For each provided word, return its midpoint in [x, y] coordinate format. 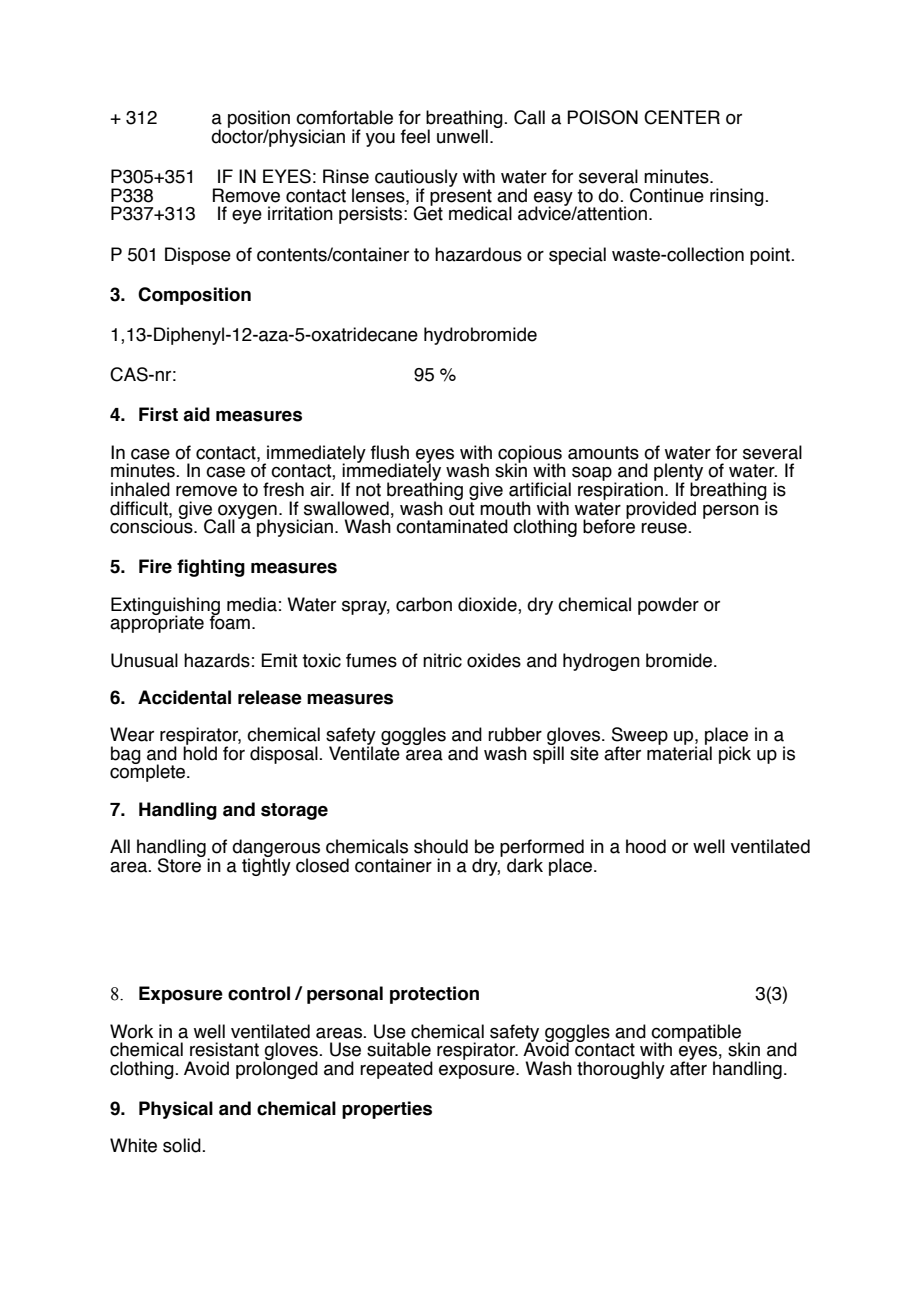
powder [668, 606]
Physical [176, 1110]
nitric [442, 660]
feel [415, 136]
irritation [300, 213]
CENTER [682, 117]
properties [387, 1110]
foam [230, 621]
